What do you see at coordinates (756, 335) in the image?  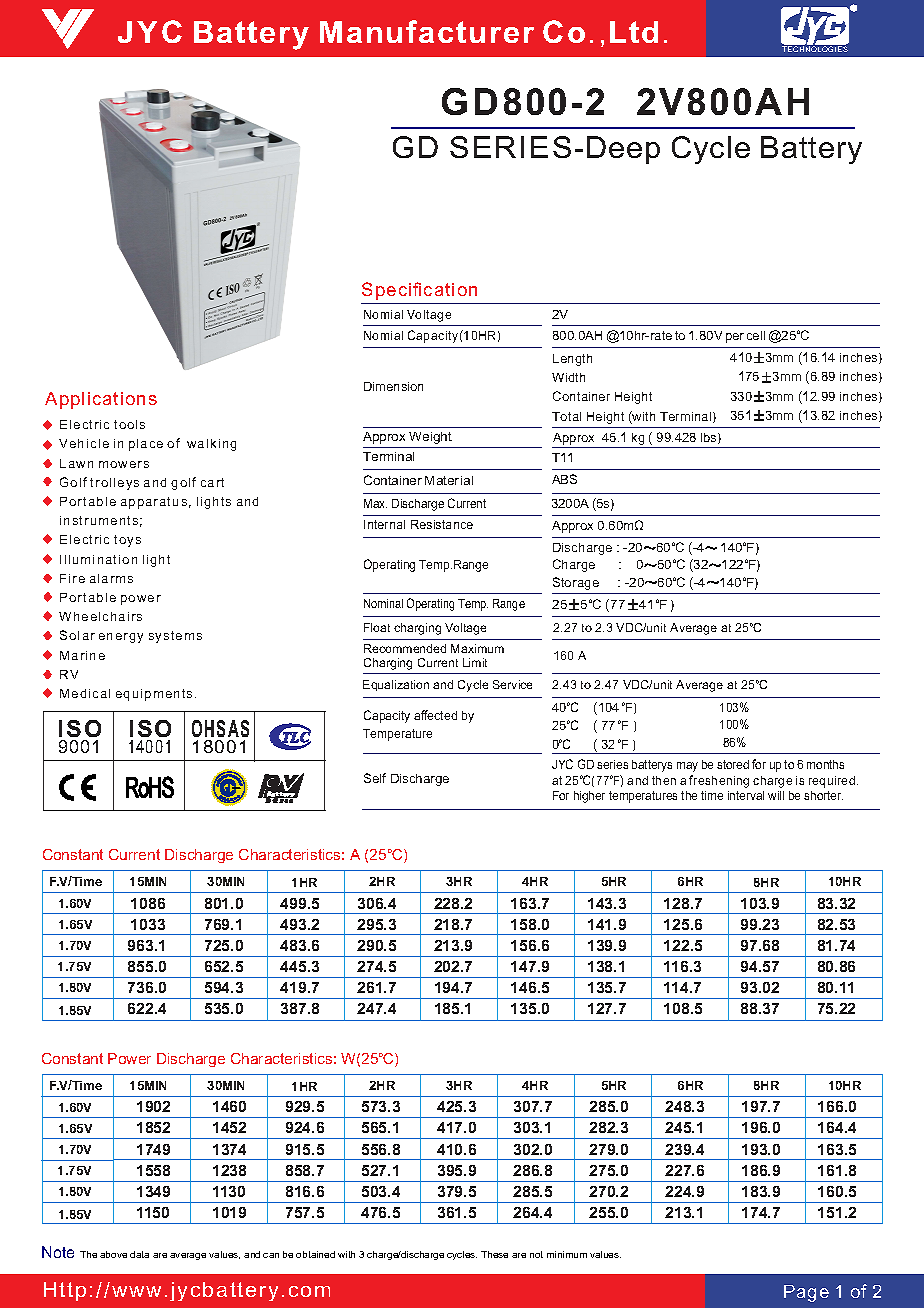 I see `cell` at bounding box center [756, 335].
